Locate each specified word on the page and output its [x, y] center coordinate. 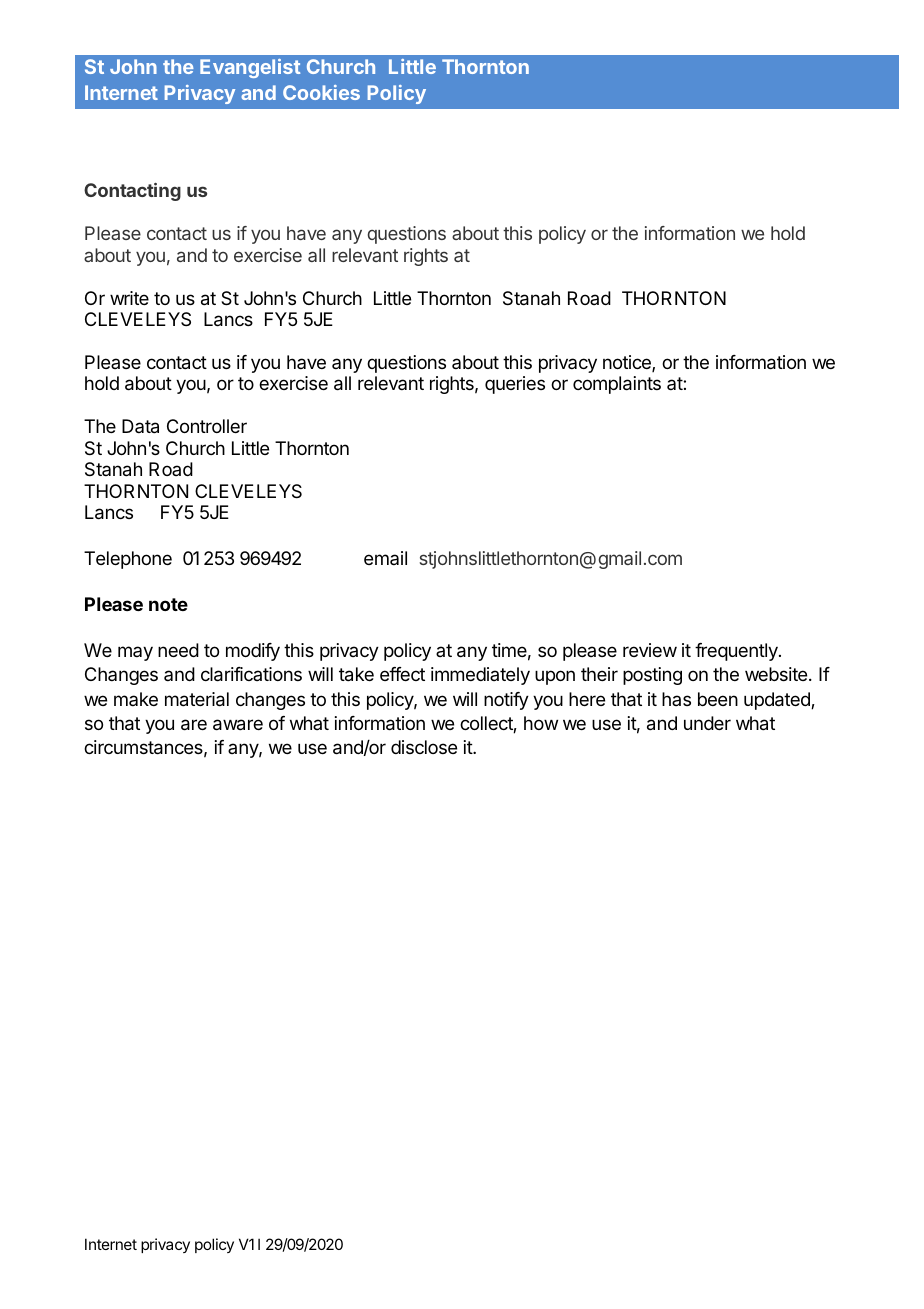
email [385, 558]
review [650, 650]
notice [628, 363]
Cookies [321, 92]
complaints [617, 385]
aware [238, 725]
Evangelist [250, 68]
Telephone [128, 560]
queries [515, 385]
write [129, 298]
